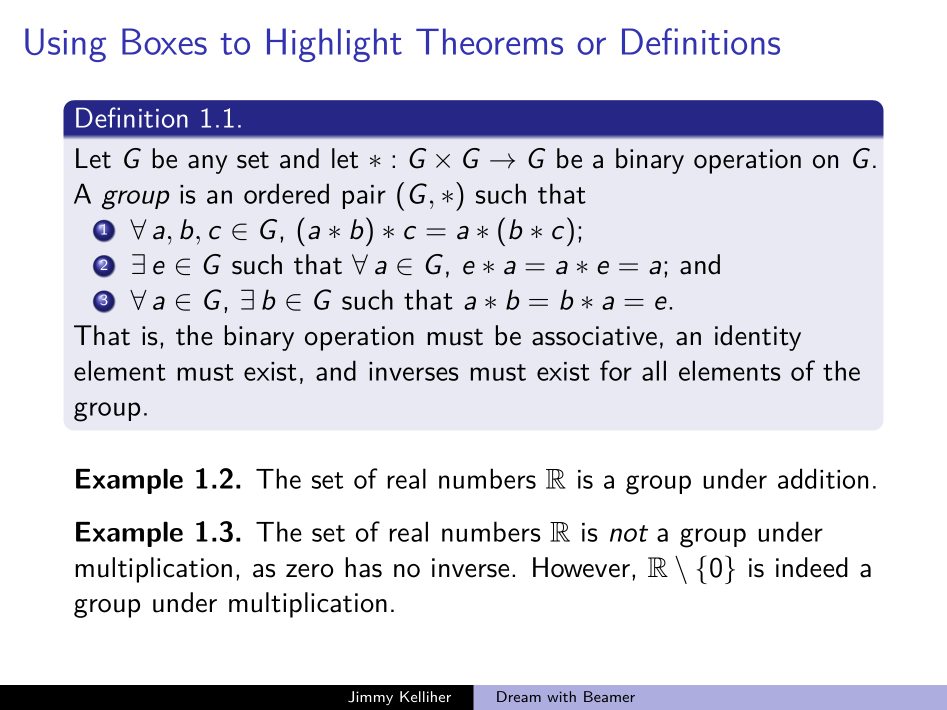 The image size is (947, 710). Describe the element at coordinates (609, 696) in the screenshot. I see `Beamer` at that location.
